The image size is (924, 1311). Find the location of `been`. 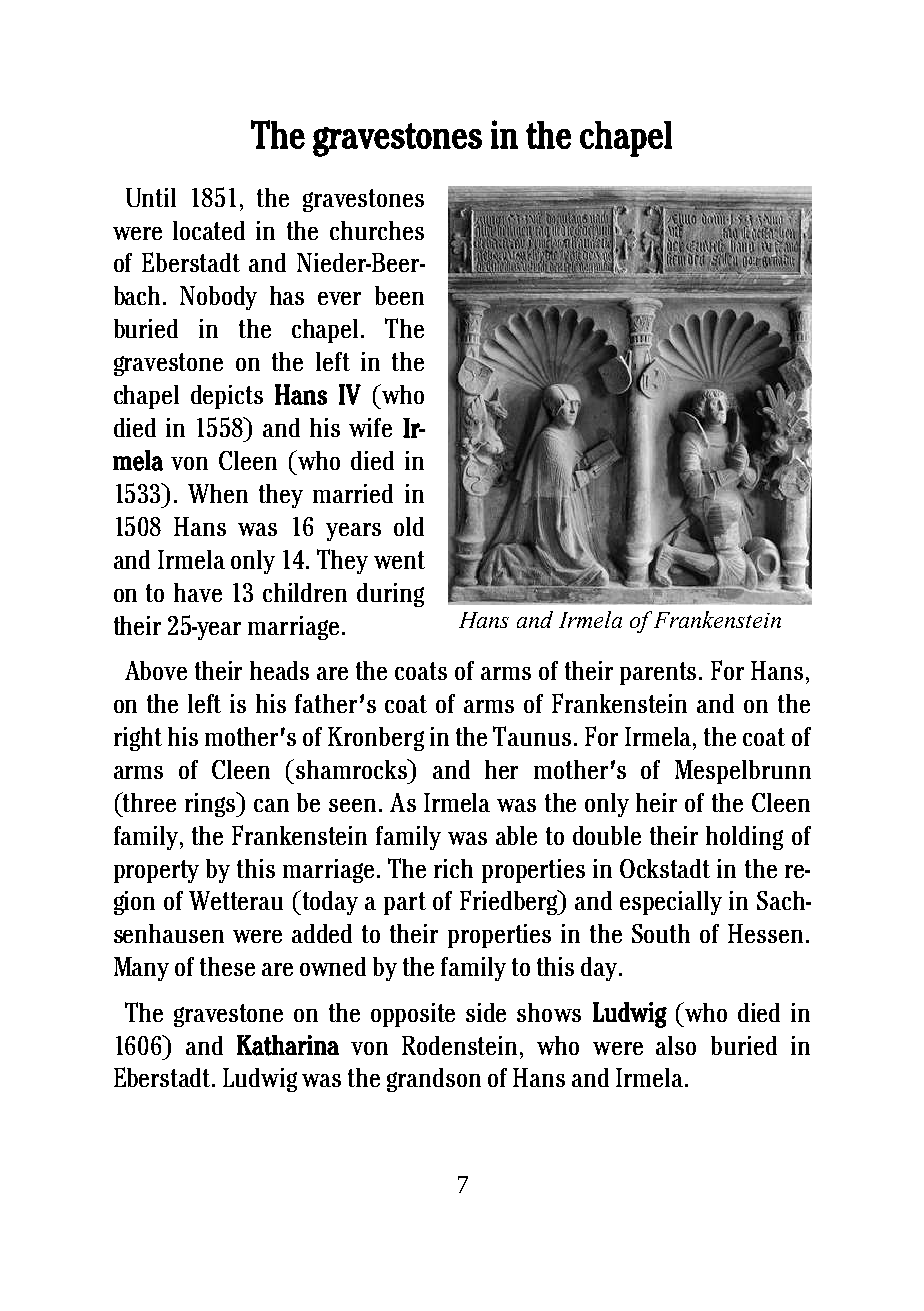

been is located at coordinates (399, 295).
